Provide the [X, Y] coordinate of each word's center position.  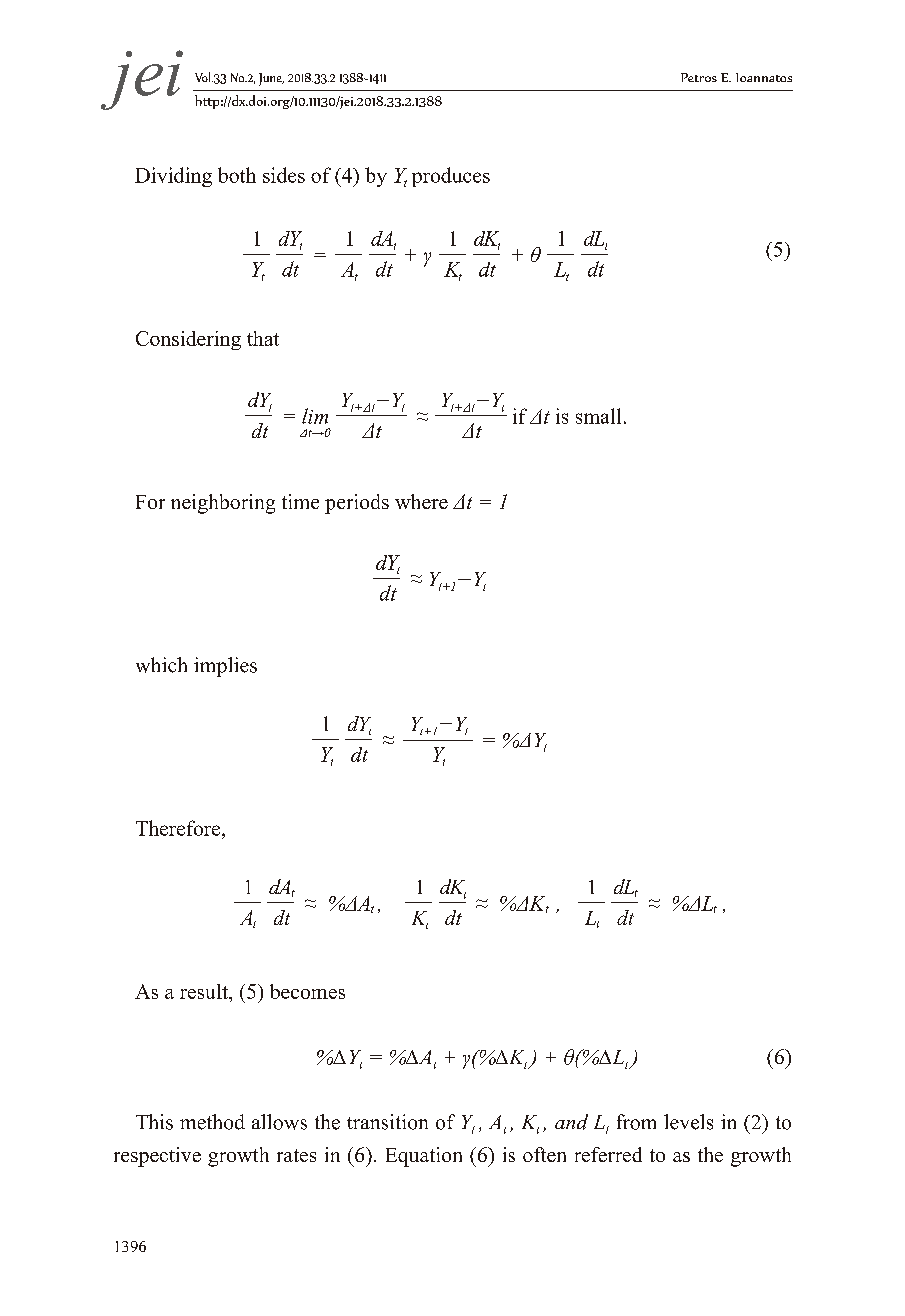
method [212, 1122]
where [421, 501]
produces [451, 177]
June [271, 79]
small [598, 416]
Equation [424, 1157]
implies [225, 667]
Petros [699, 77]
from [636, 1122]
